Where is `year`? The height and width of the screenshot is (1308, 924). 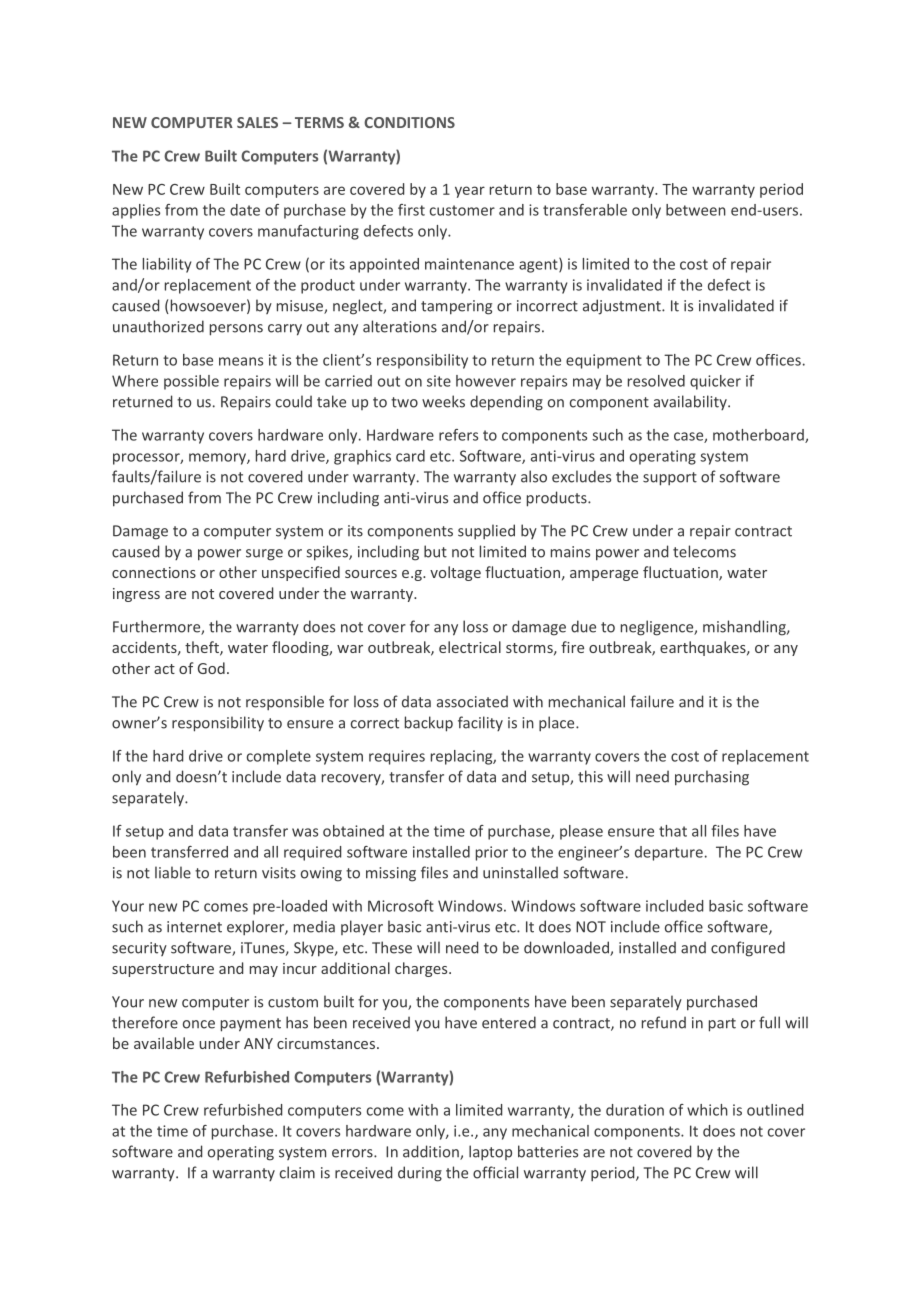 year is located at coordinates (470, 192).
